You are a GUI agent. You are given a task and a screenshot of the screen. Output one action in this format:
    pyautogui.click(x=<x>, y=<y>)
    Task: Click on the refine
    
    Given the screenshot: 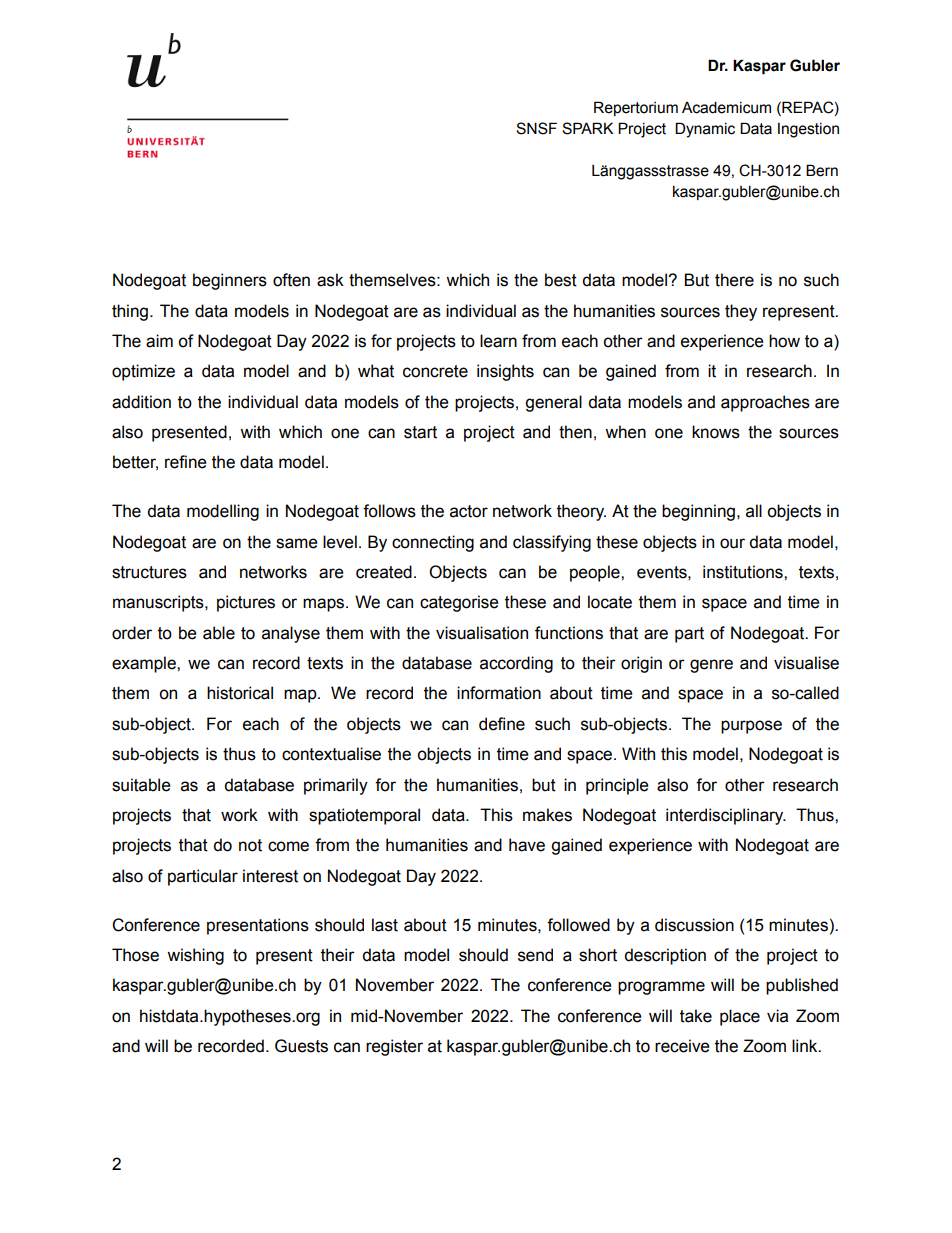 What is the action you would take?
    pyautogui.click(x=186, y=462)
